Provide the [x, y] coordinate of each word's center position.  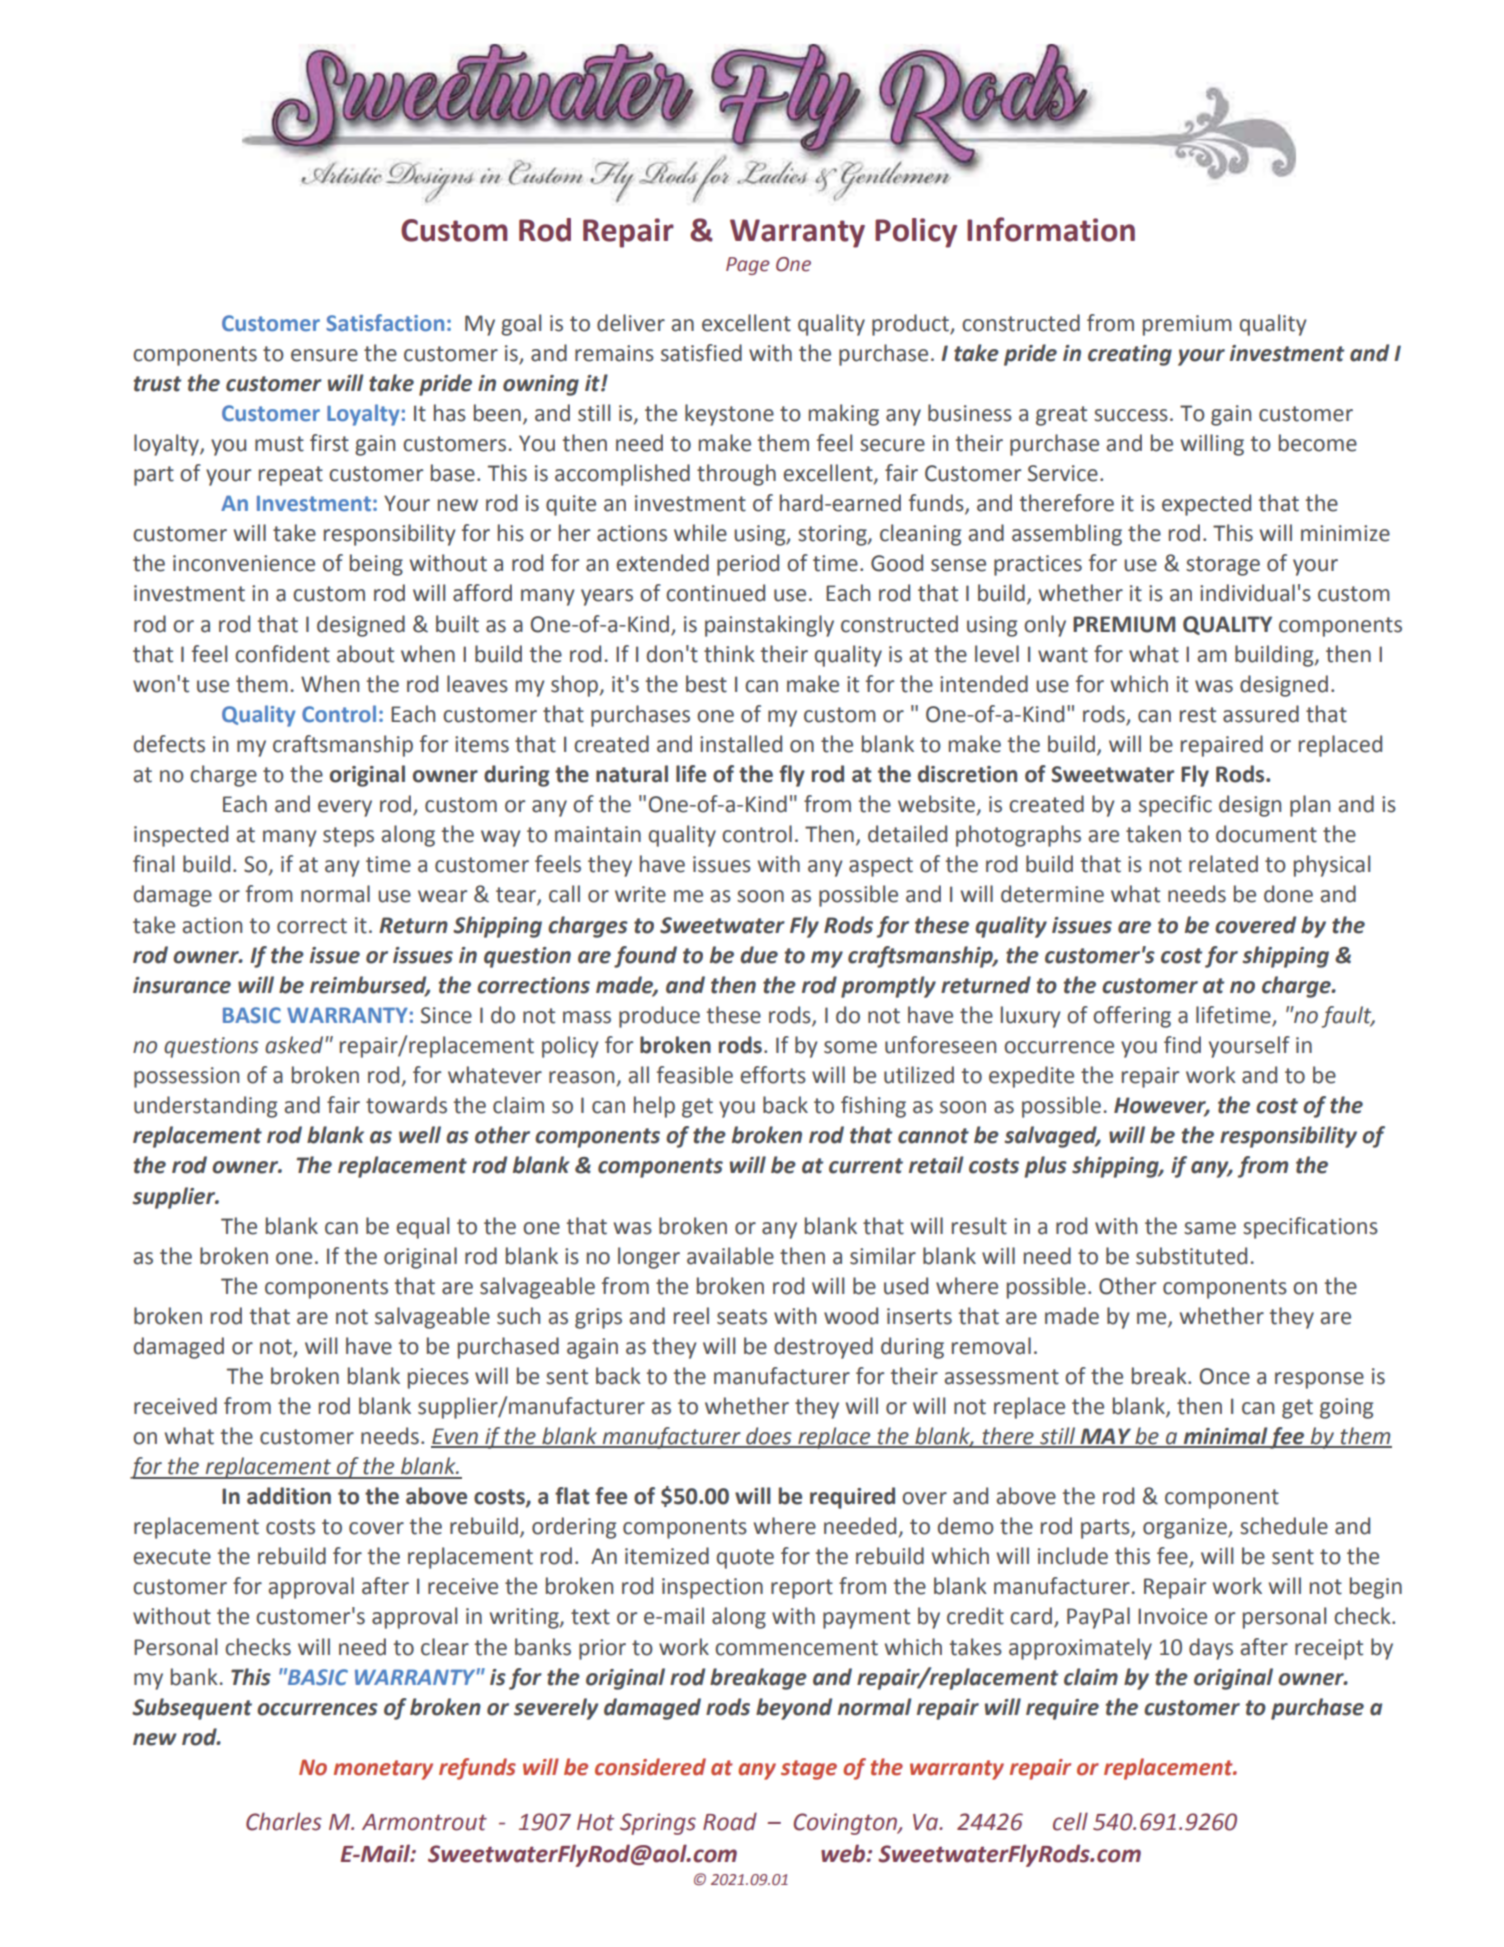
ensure [324, 355]
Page [748, 266]
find [1182, 1045]
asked [295, 1045]
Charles [284, 1821]
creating [1130, 355]
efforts [773, 1075]
